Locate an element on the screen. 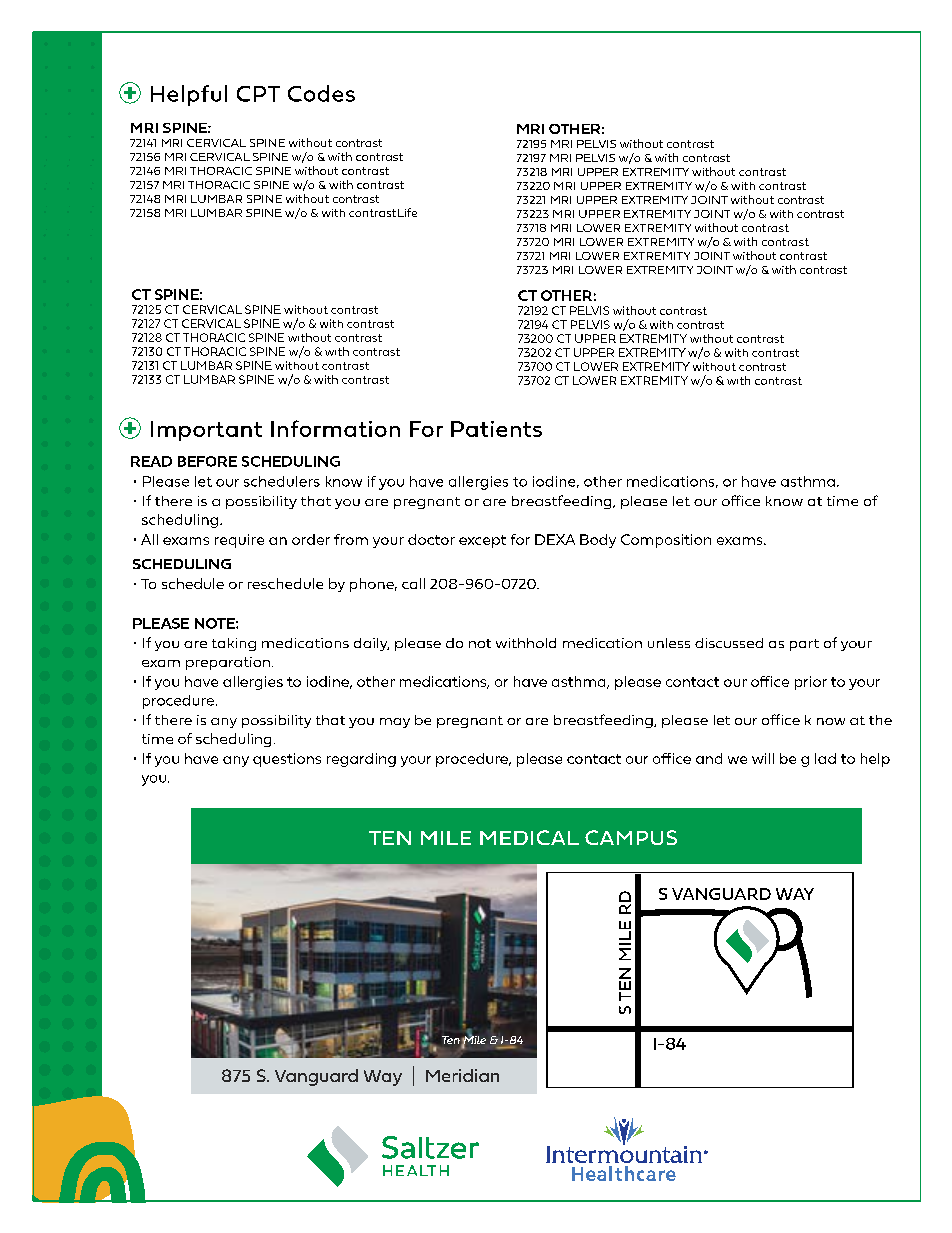 The height and width of the screenshot is (1233, 952). Meridian is located at coordinates (462, 1075).
